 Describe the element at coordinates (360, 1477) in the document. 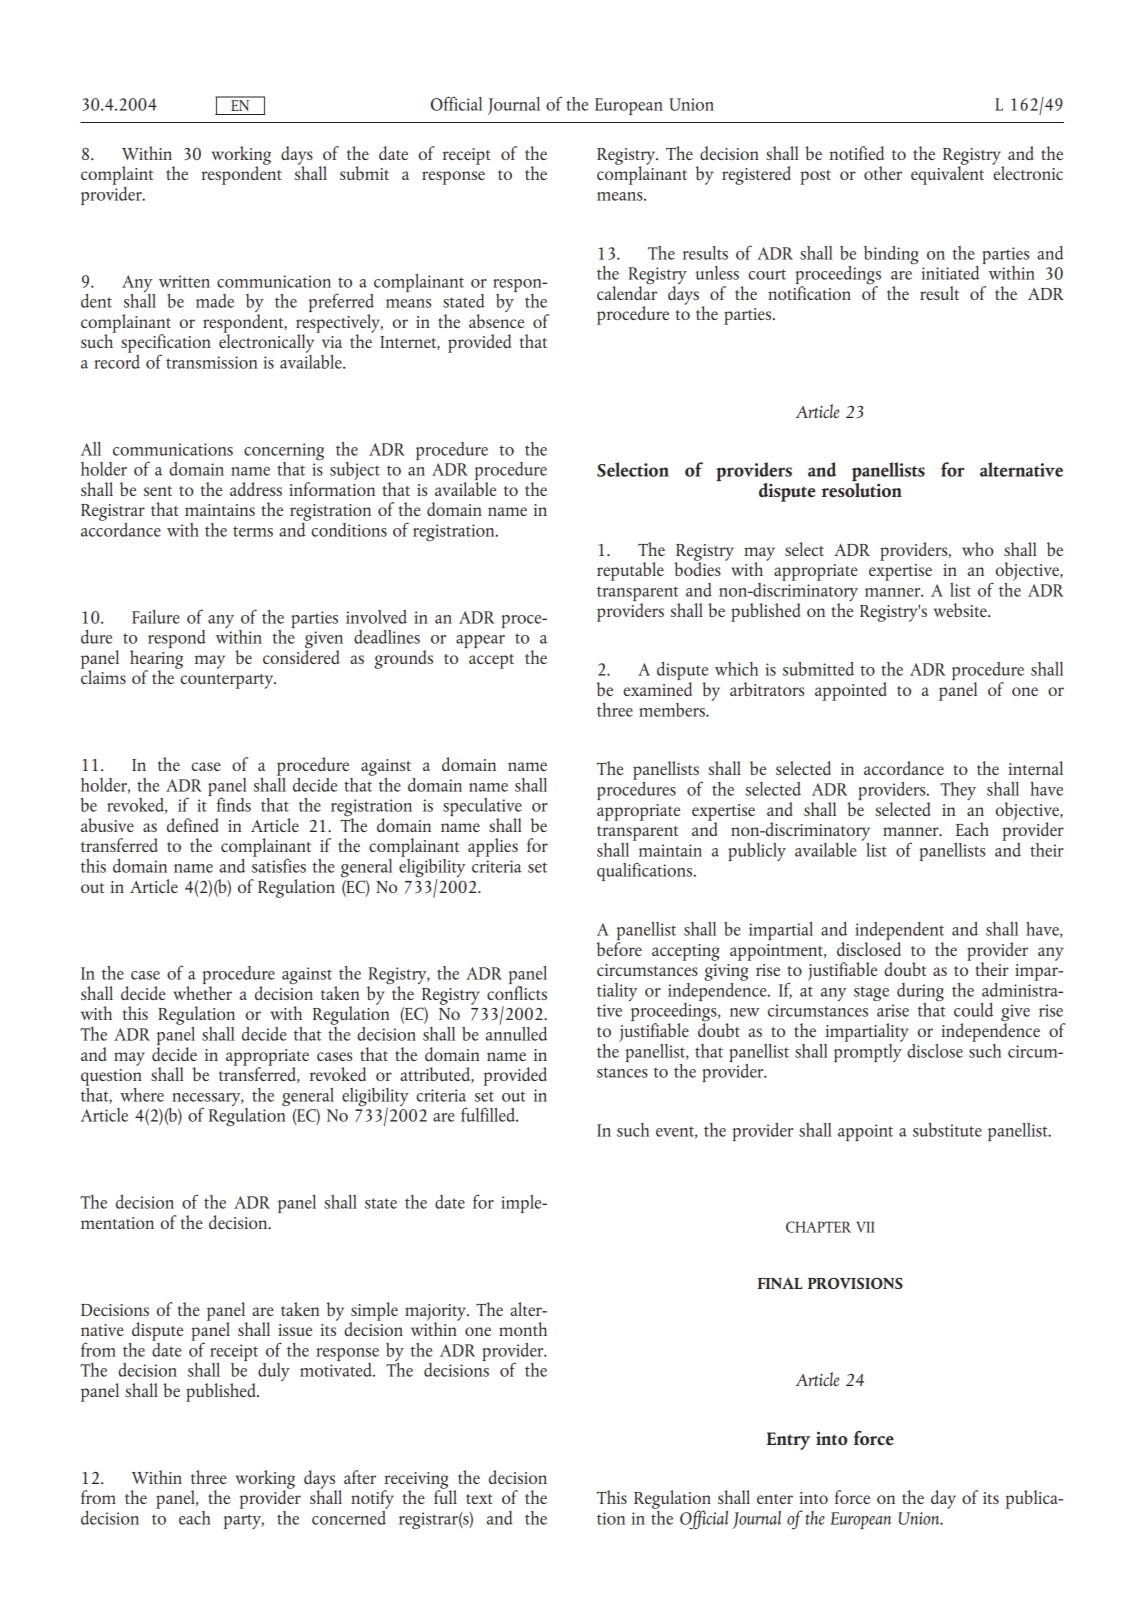

I see `after` at that location.
